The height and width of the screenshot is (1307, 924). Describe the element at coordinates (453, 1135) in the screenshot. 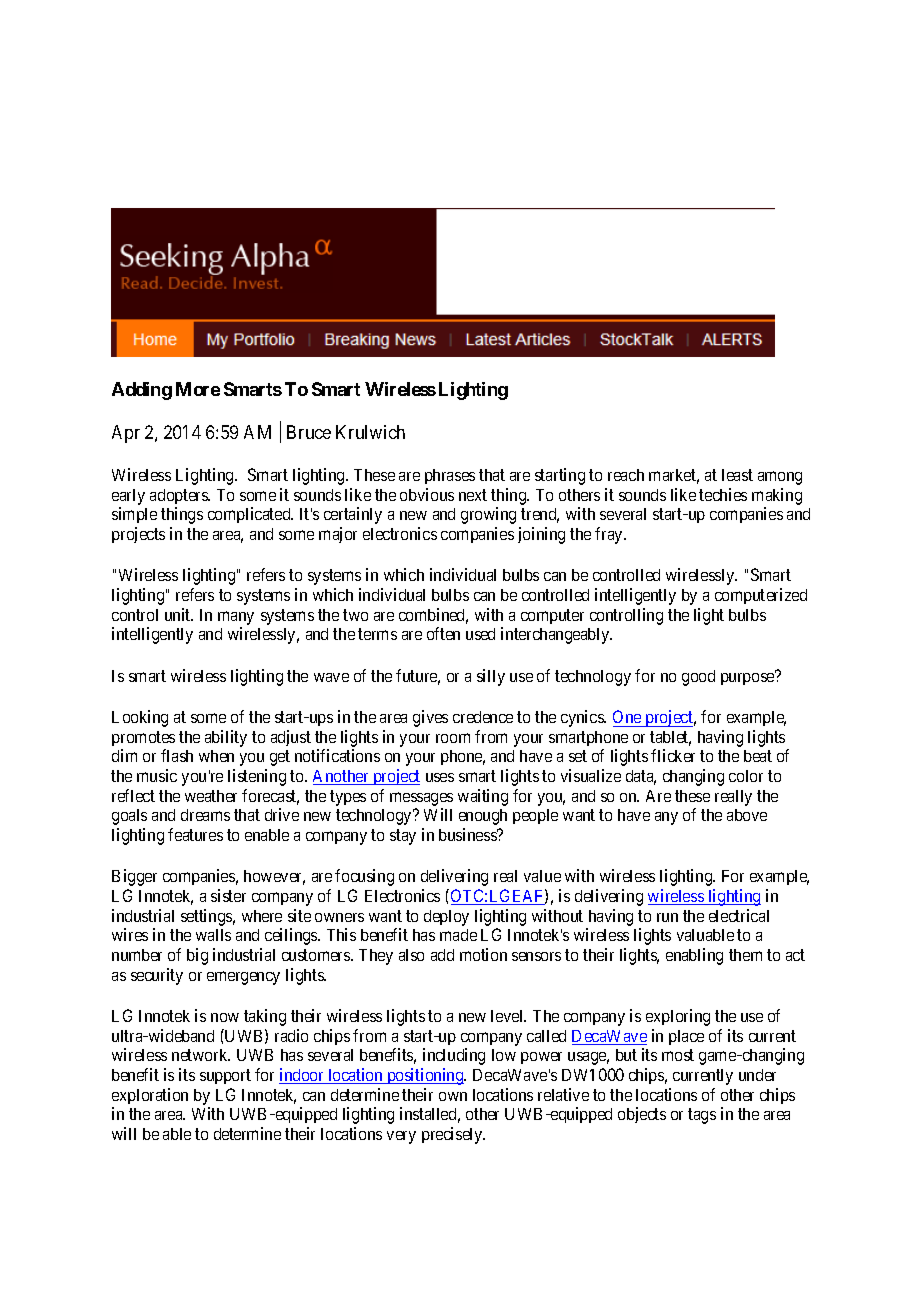

I see `precisely` at that location.
